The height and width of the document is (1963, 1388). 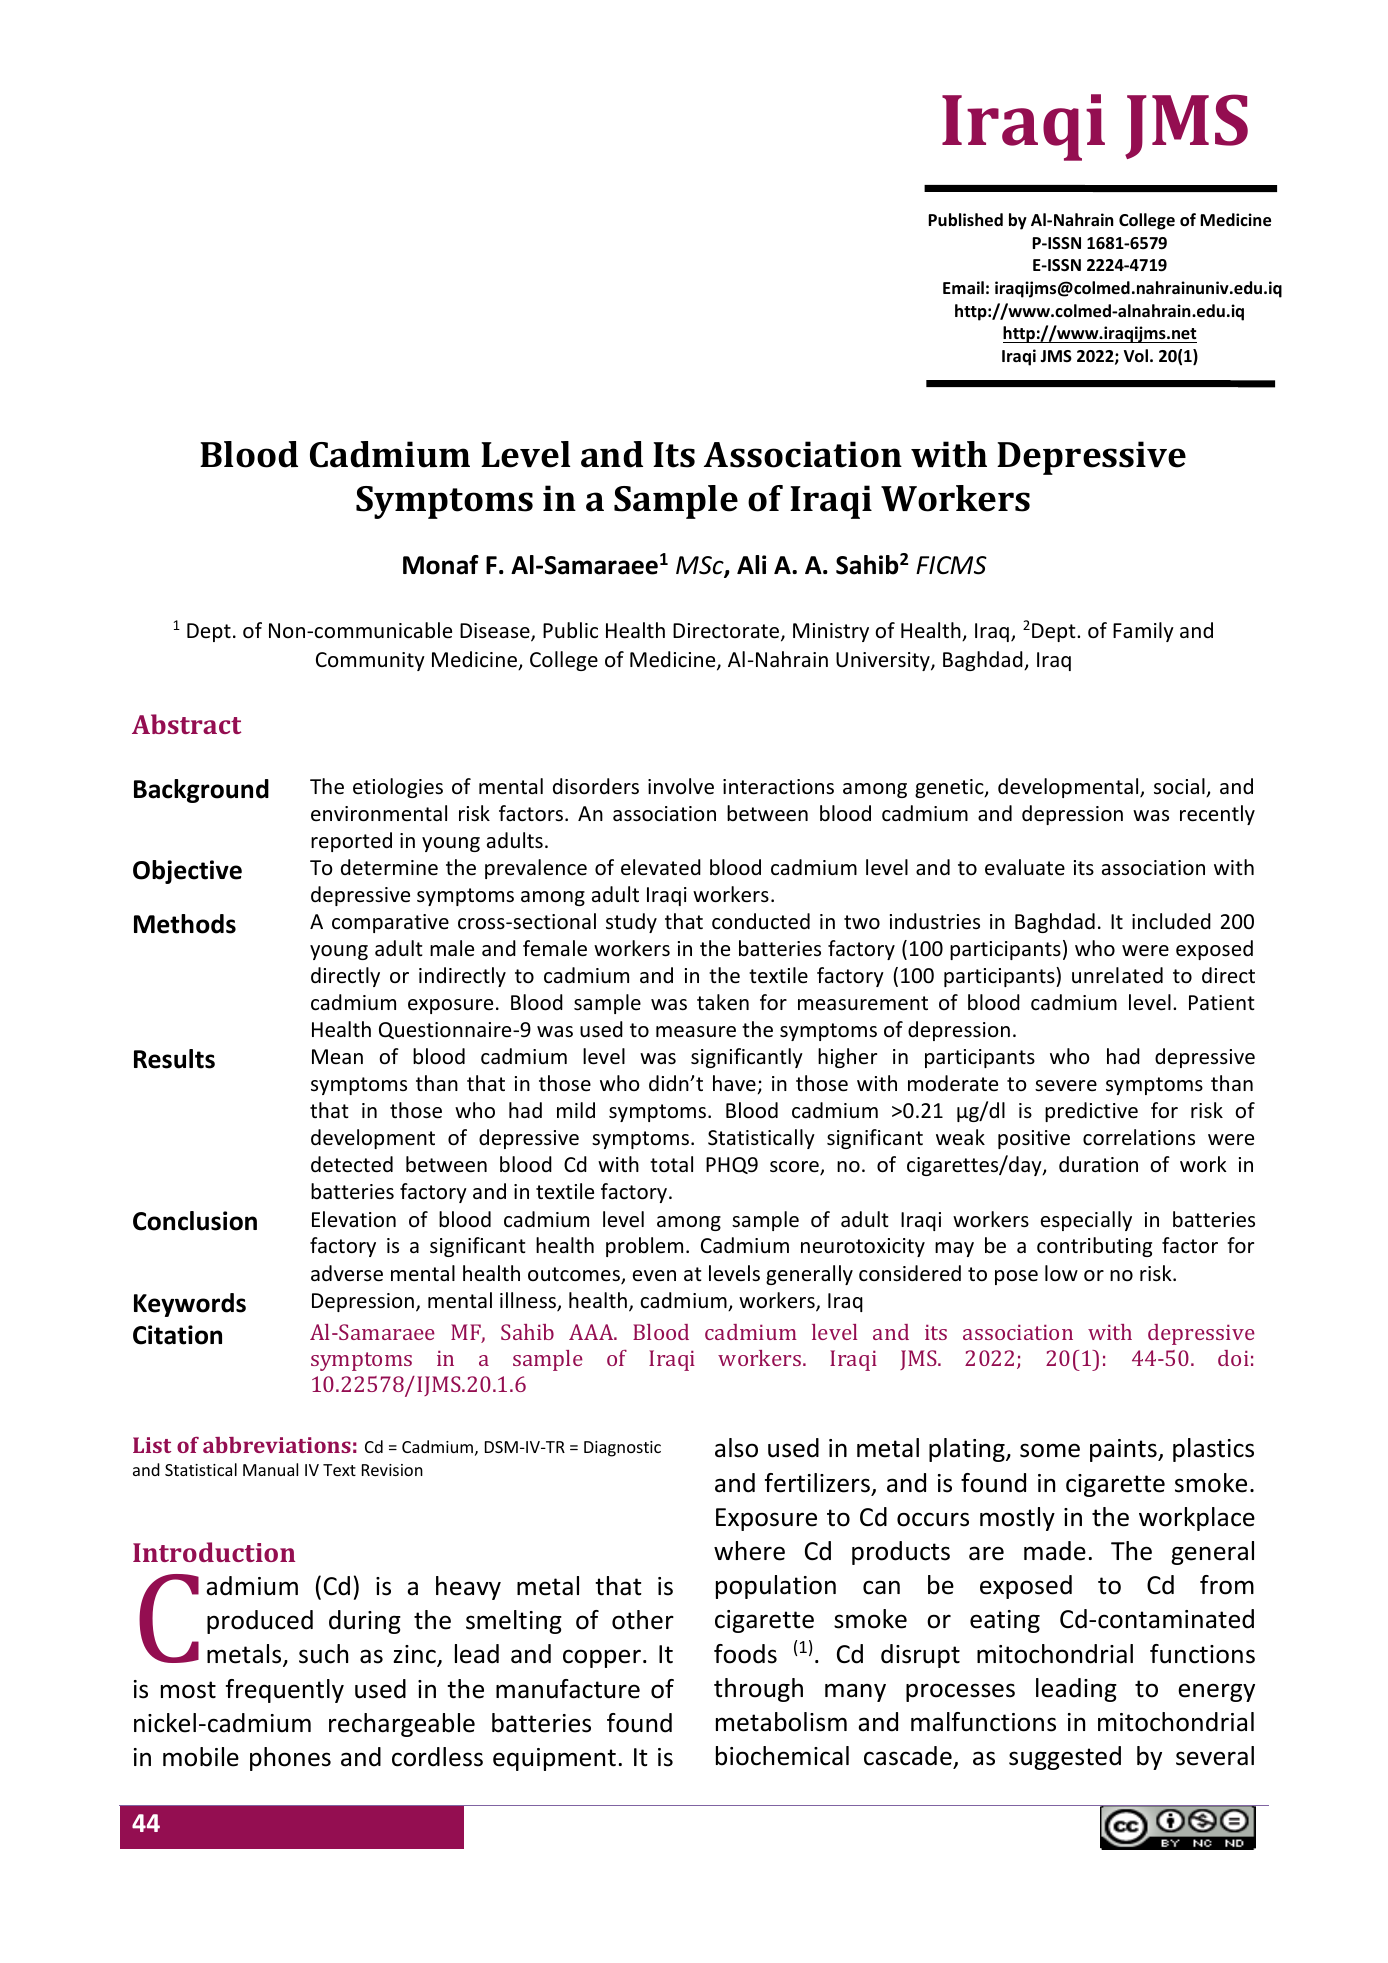 I want to click on unrelated, so click(x=1117, y=975).
